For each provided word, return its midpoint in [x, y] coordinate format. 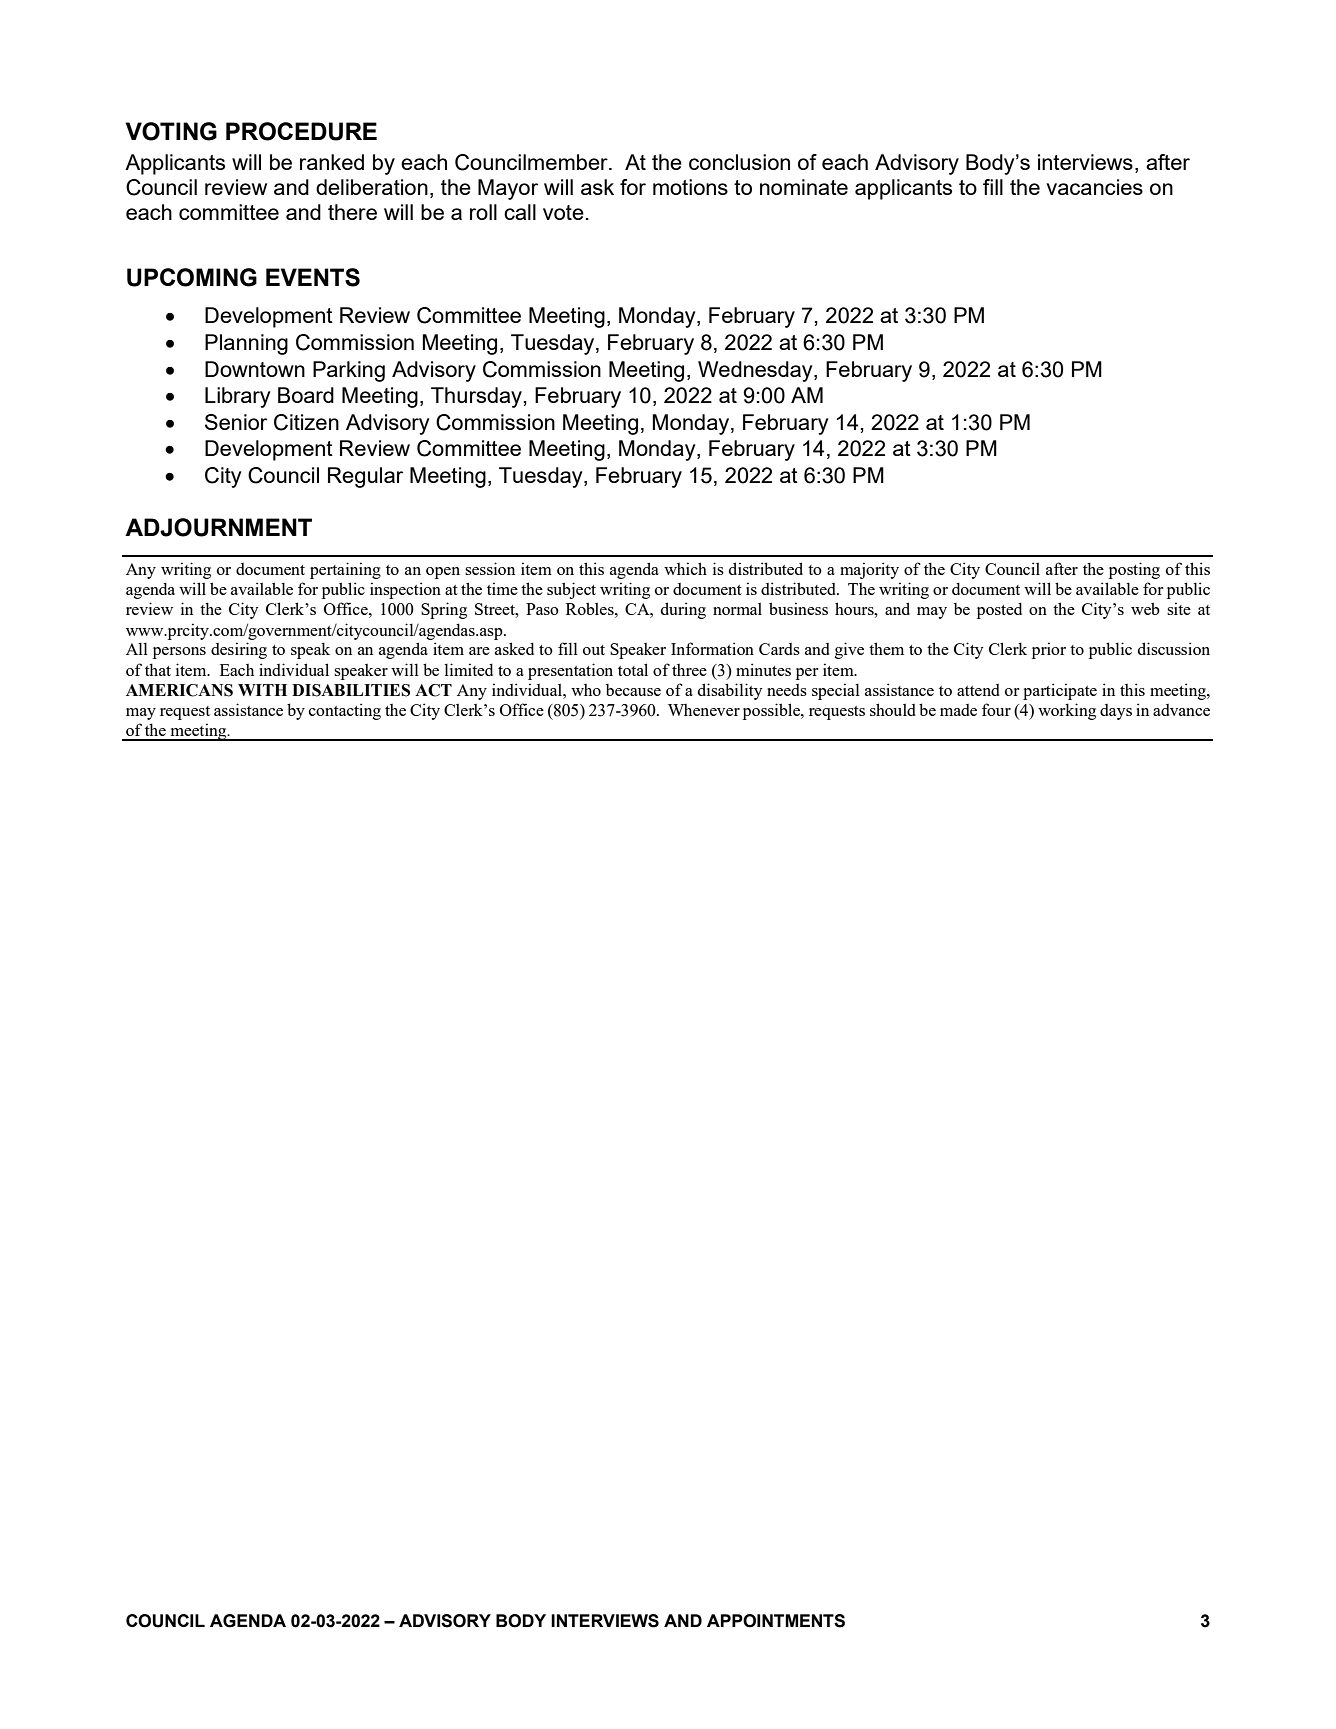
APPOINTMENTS [776, 1621]
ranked [332, 162]
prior [1049, 650]
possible [772, 711]
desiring [239, 650]
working [1067, 711]
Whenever [704, 710]
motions [690, 187]
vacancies [1094, 187]
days [1116, 712]
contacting [345, 711]
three [689, 670]
